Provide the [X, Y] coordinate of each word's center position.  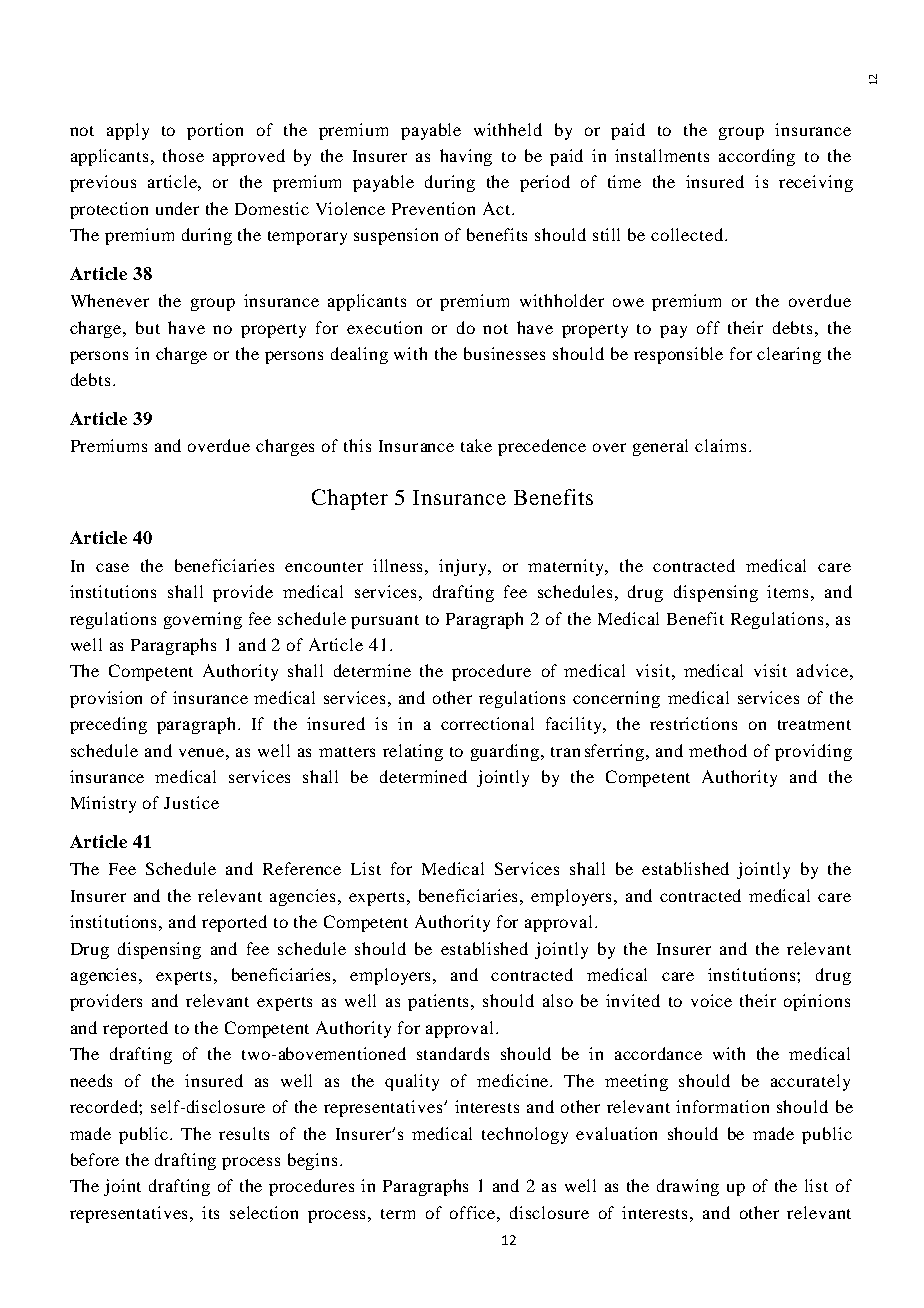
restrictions [693, 723]
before [95, 1159]
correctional [487, 723]
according [757, 157]
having [466, 157]
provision [106, 699]
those [183, 155]
